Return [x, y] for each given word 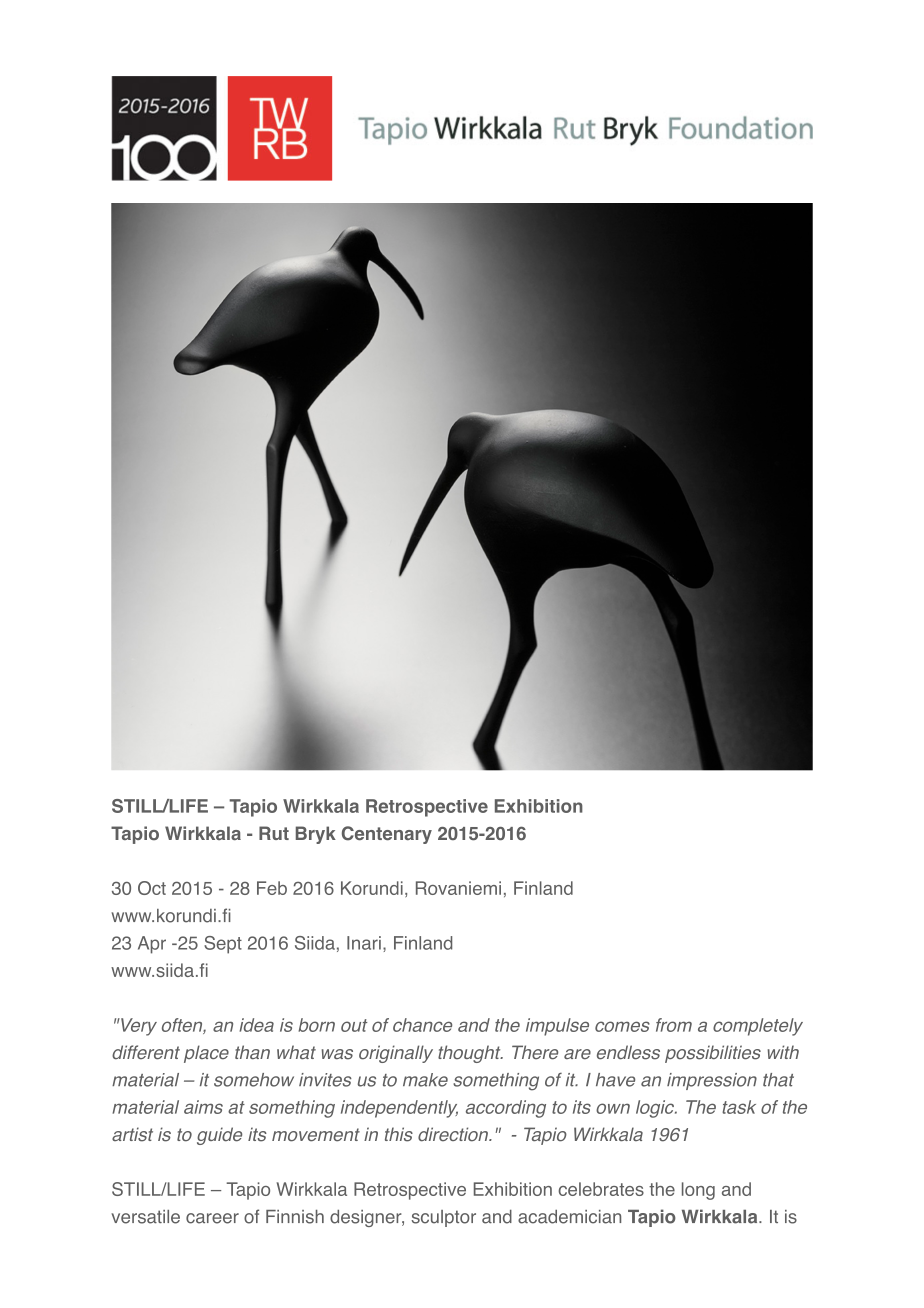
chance [422, 1025]
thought [470, 1054]
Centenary [387, 835]
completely [758, 1027]
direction [454, 1134]
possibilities [713, 1054]
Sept [223, 945]
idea [256, 1025]
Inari [364, 943]
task [739, 1107]
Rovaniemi [458, 888]
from [674, 1025]
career [212, 1218]
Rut [274, 833]
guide [219, 1136]
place [206, 1054]
